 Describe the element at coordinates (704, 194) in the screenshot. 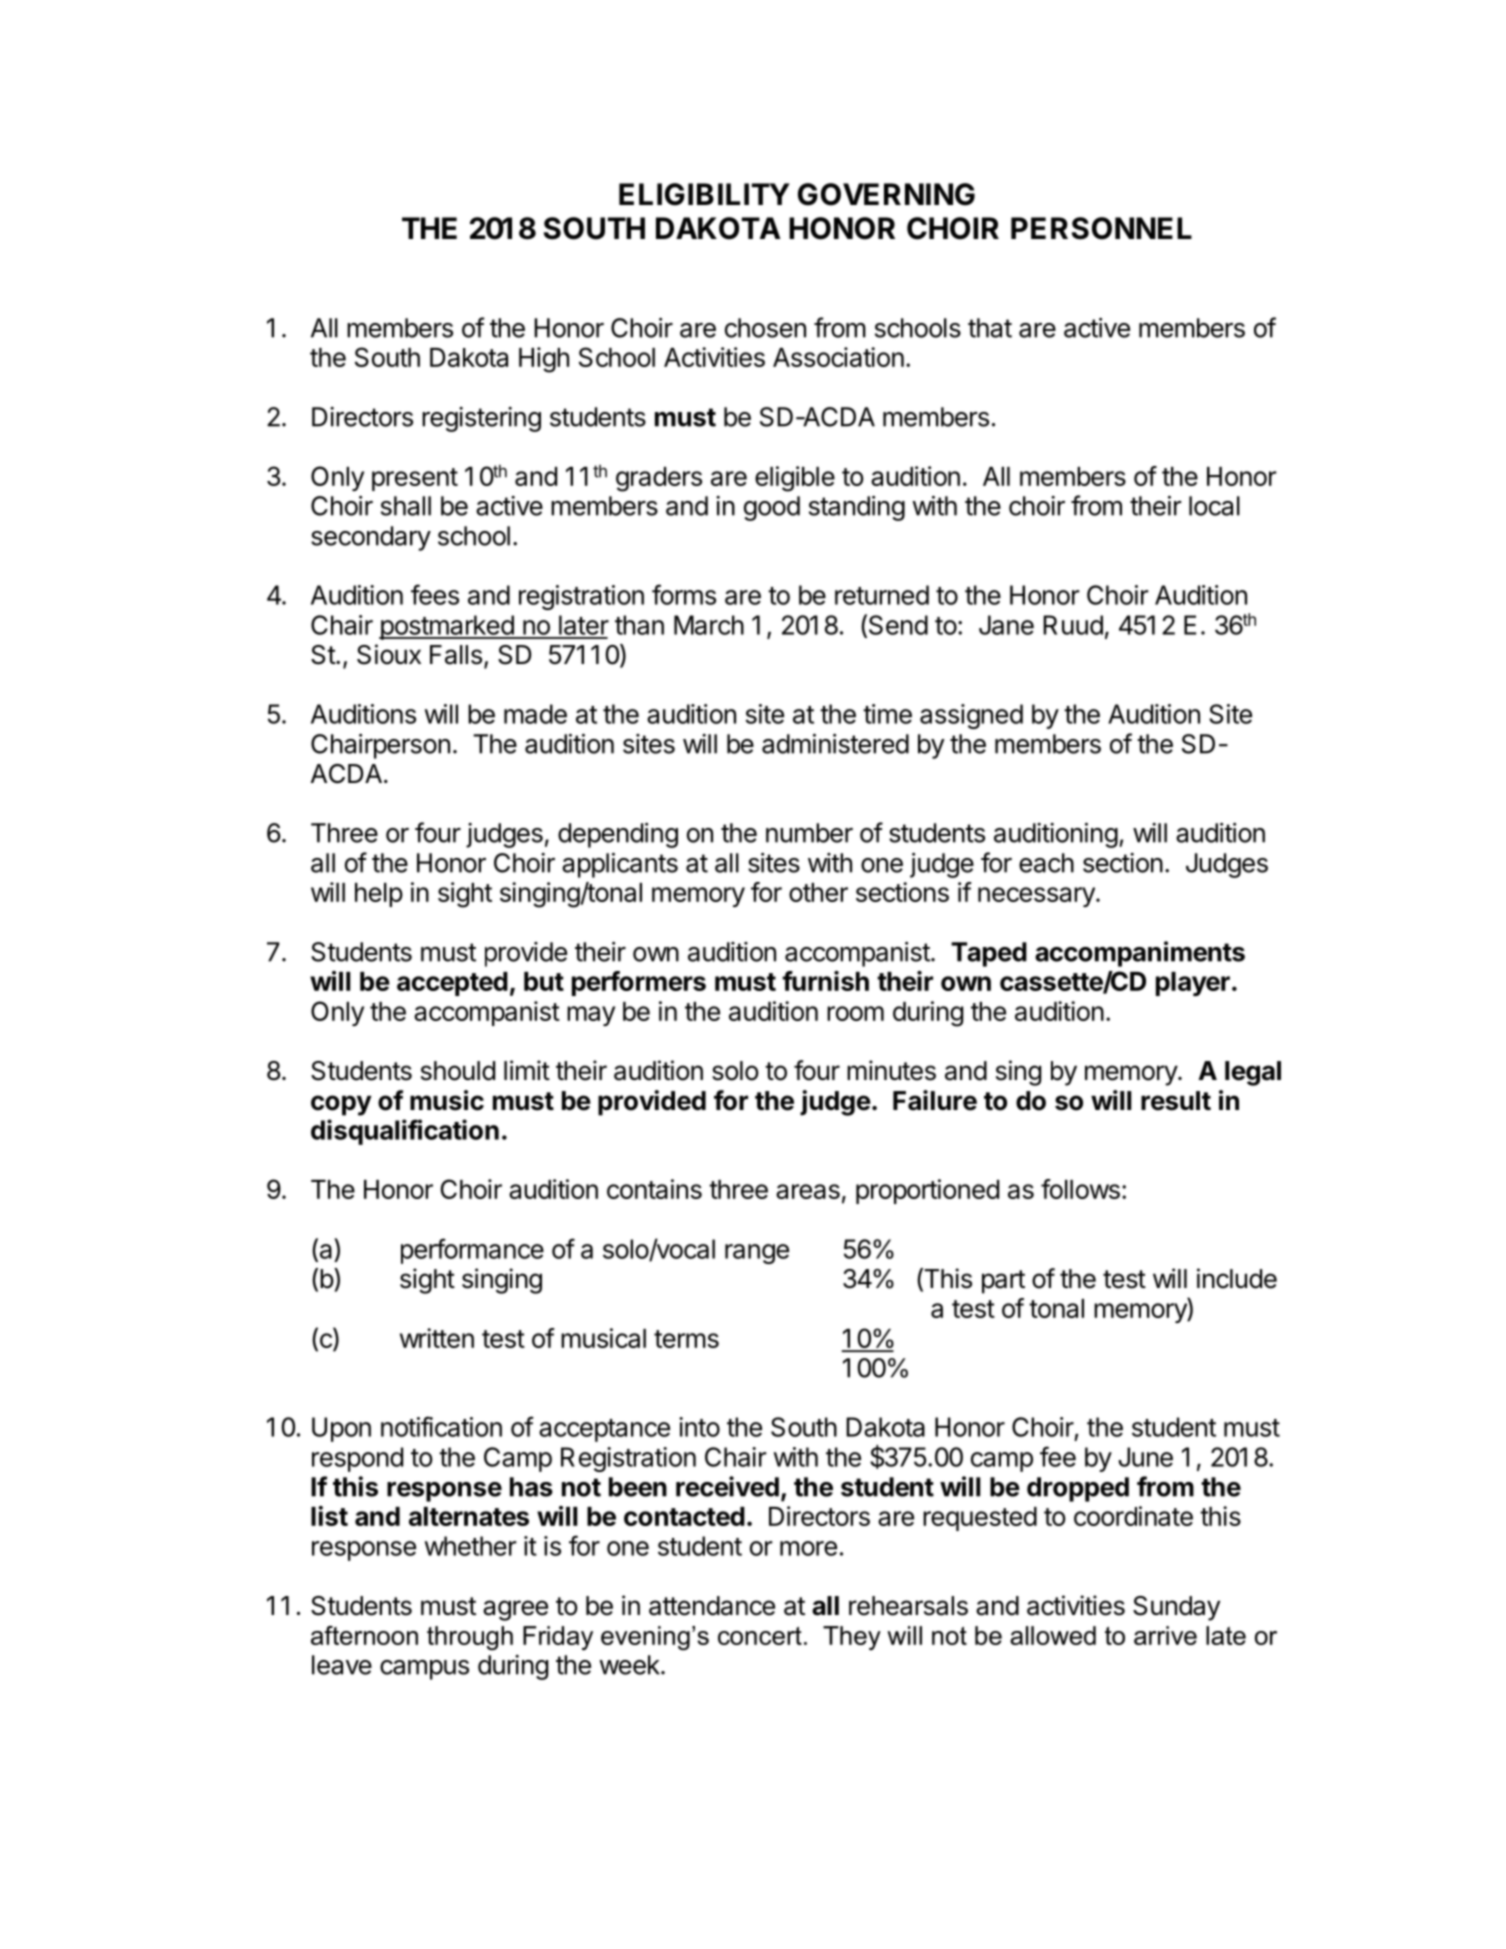

I see `ELIGIBILITY` at that location.
